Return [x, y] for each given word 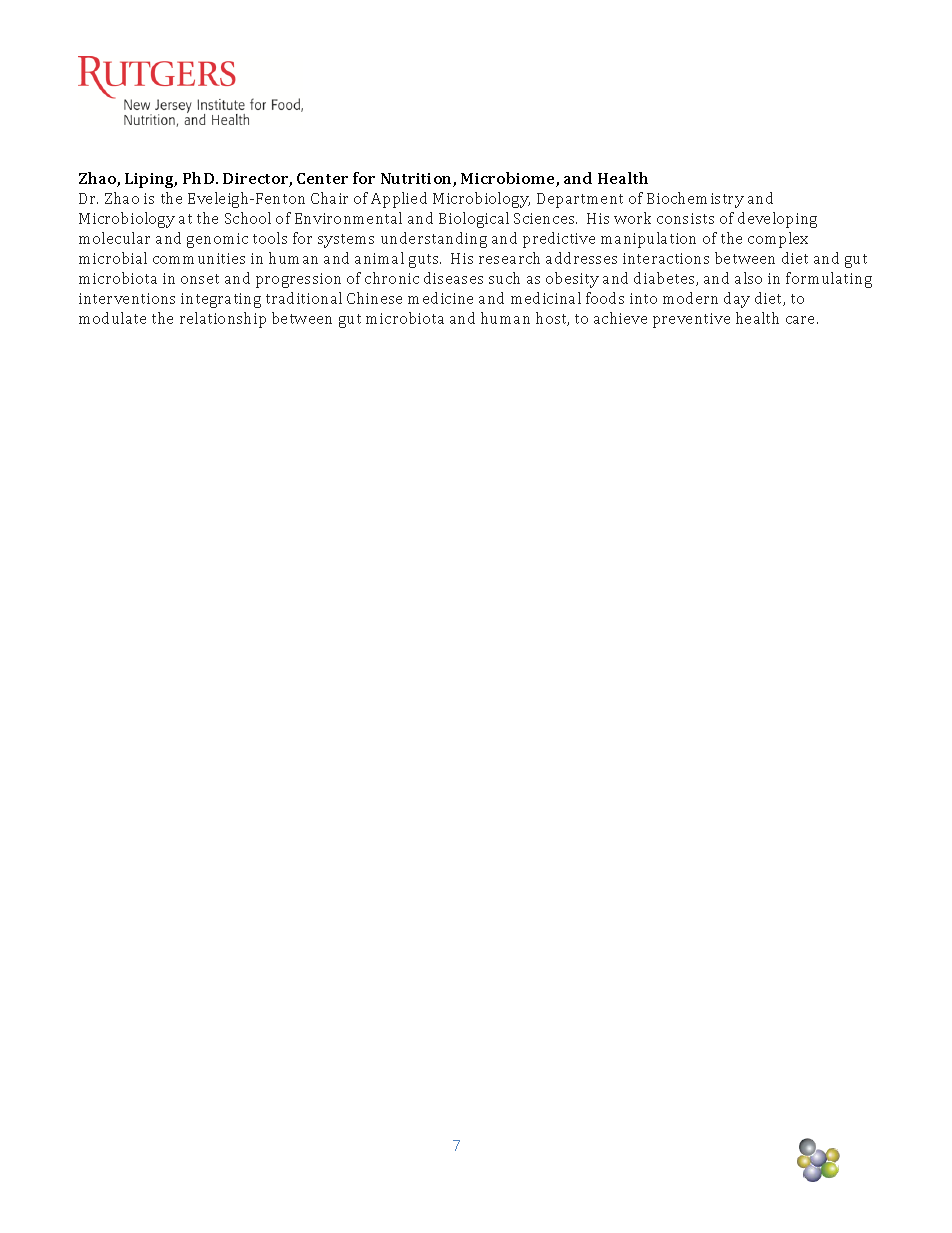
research [509, 258]
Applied [399, 200]
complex [778, 240]
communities [199, 258]
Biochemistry [695, 200]
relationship [223, 320]
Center [322, 178]
